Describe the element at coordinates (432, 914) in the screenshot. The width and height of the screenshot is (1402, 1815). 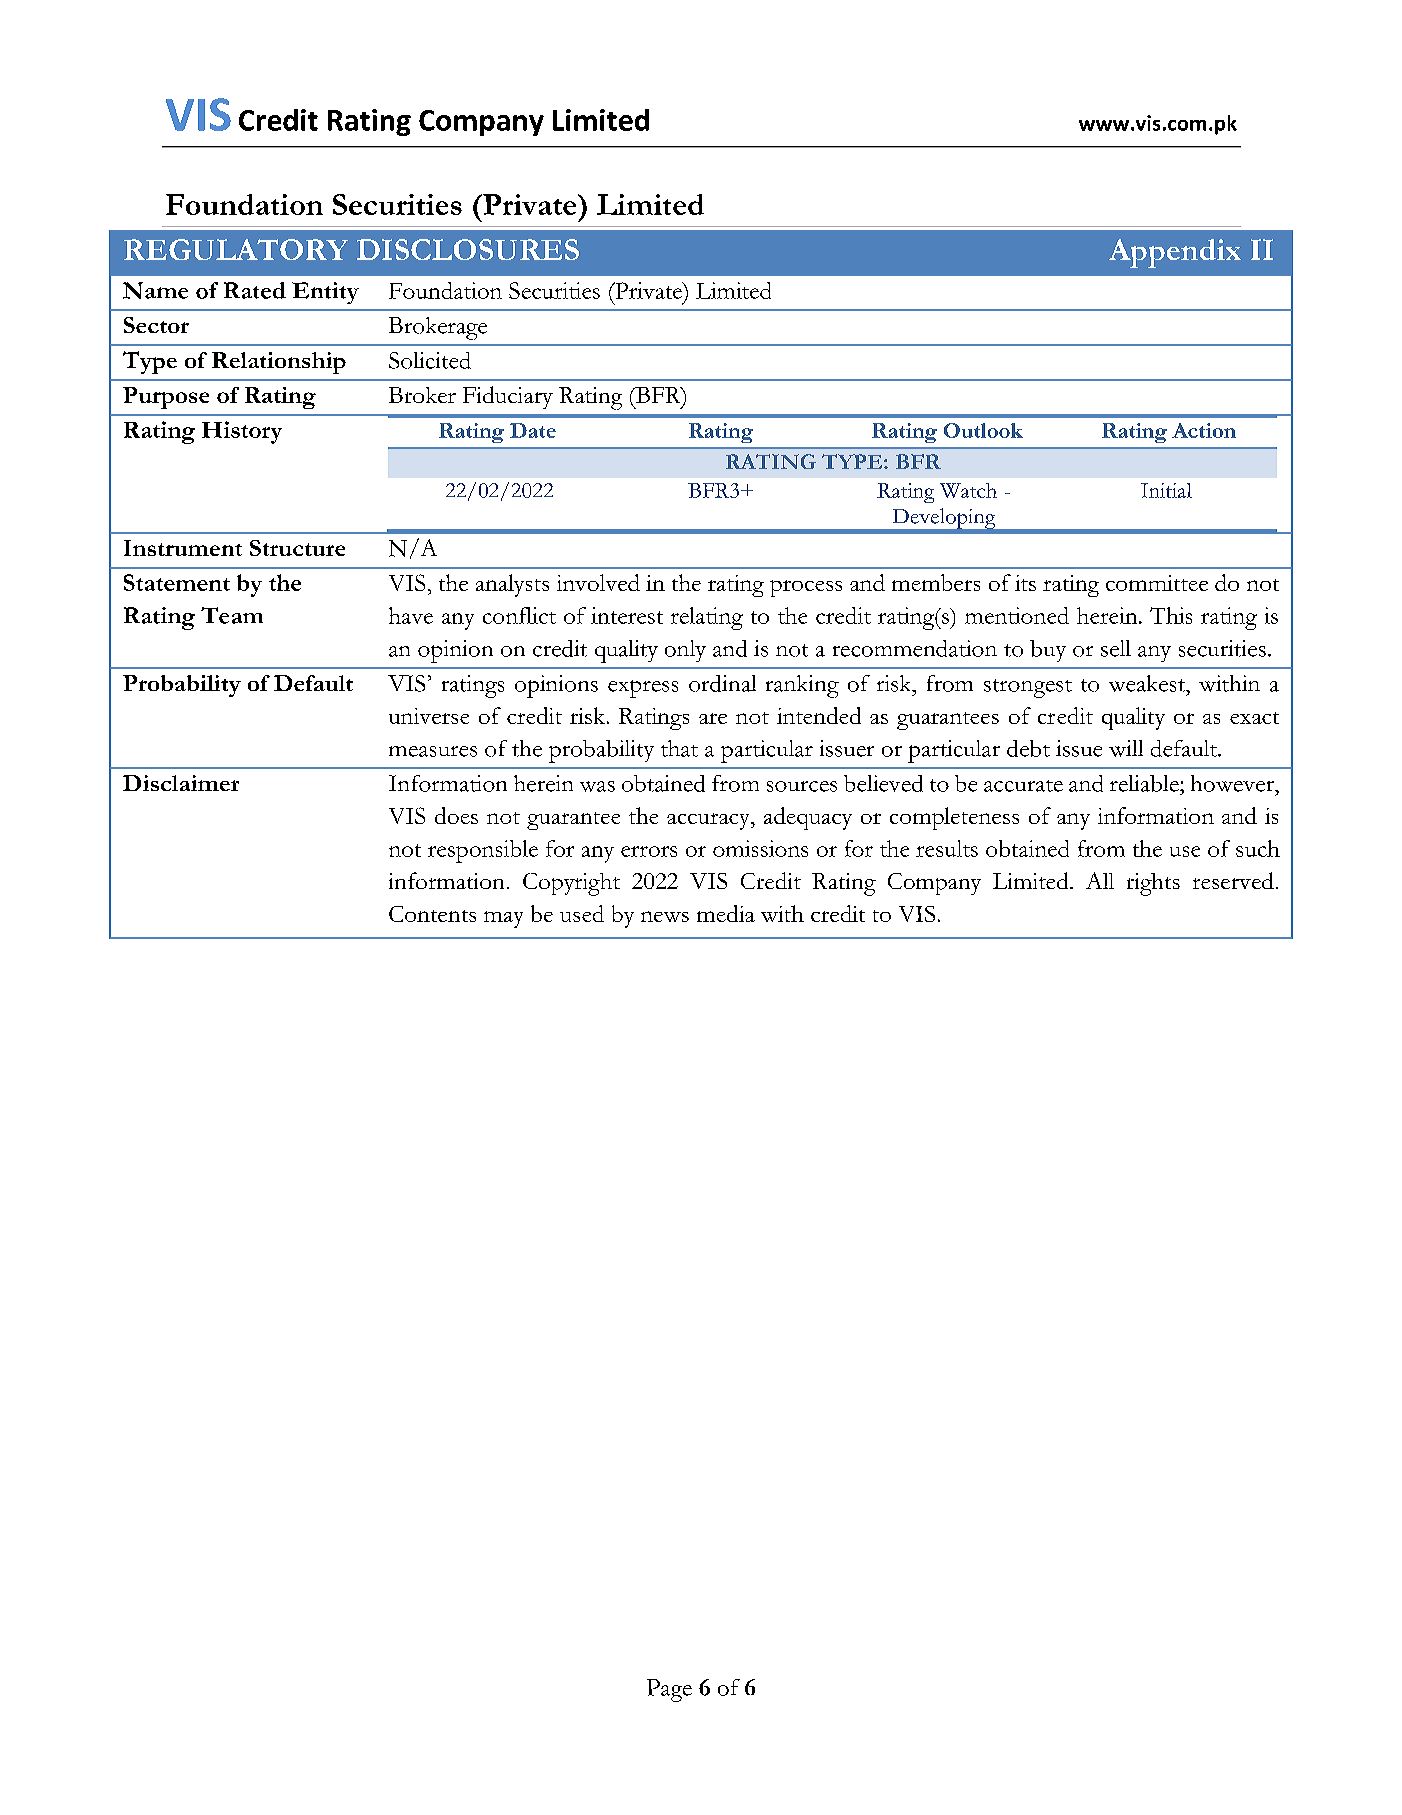
I see `Contents` at that location.
